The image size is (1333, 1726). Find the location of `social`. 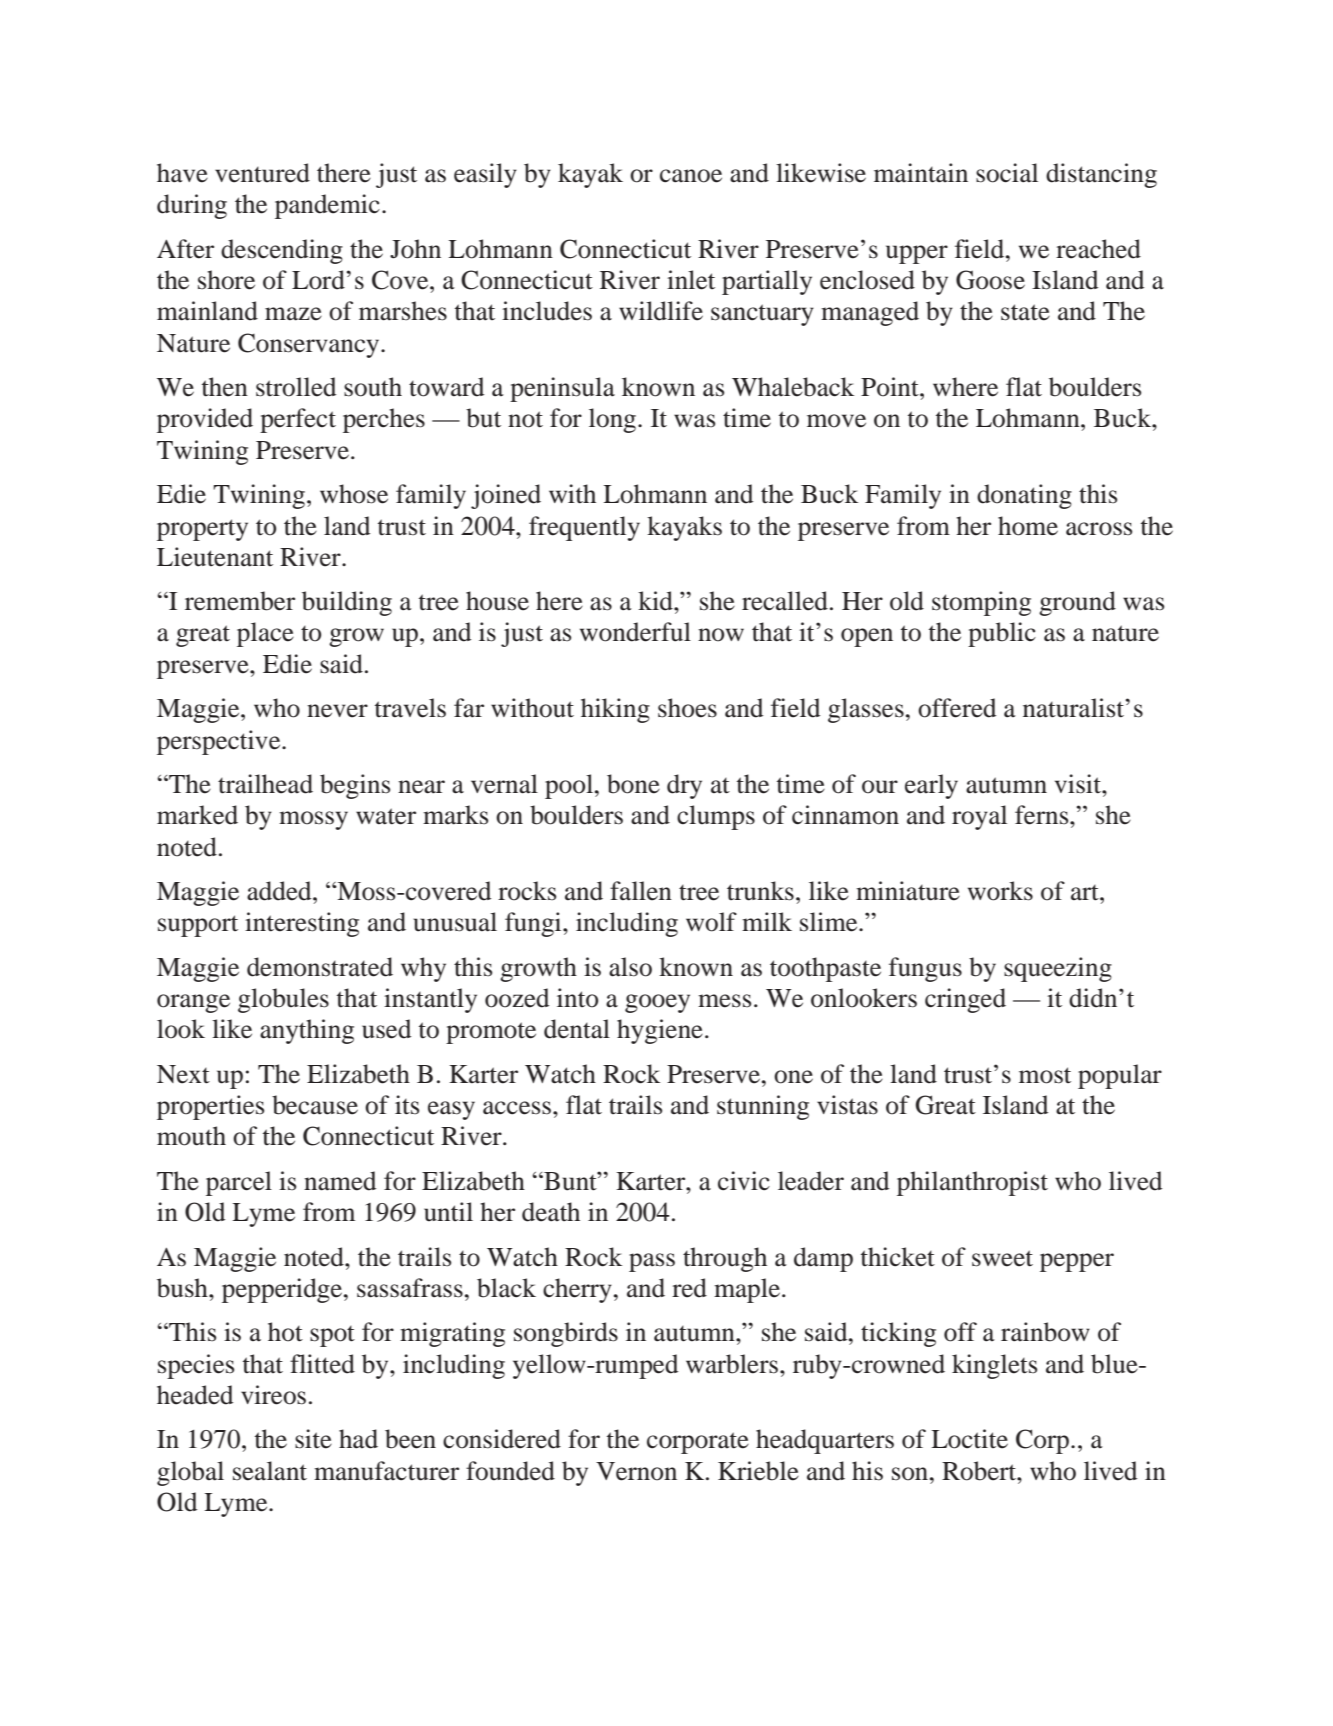

social is located at coordinates (1007, 173).
